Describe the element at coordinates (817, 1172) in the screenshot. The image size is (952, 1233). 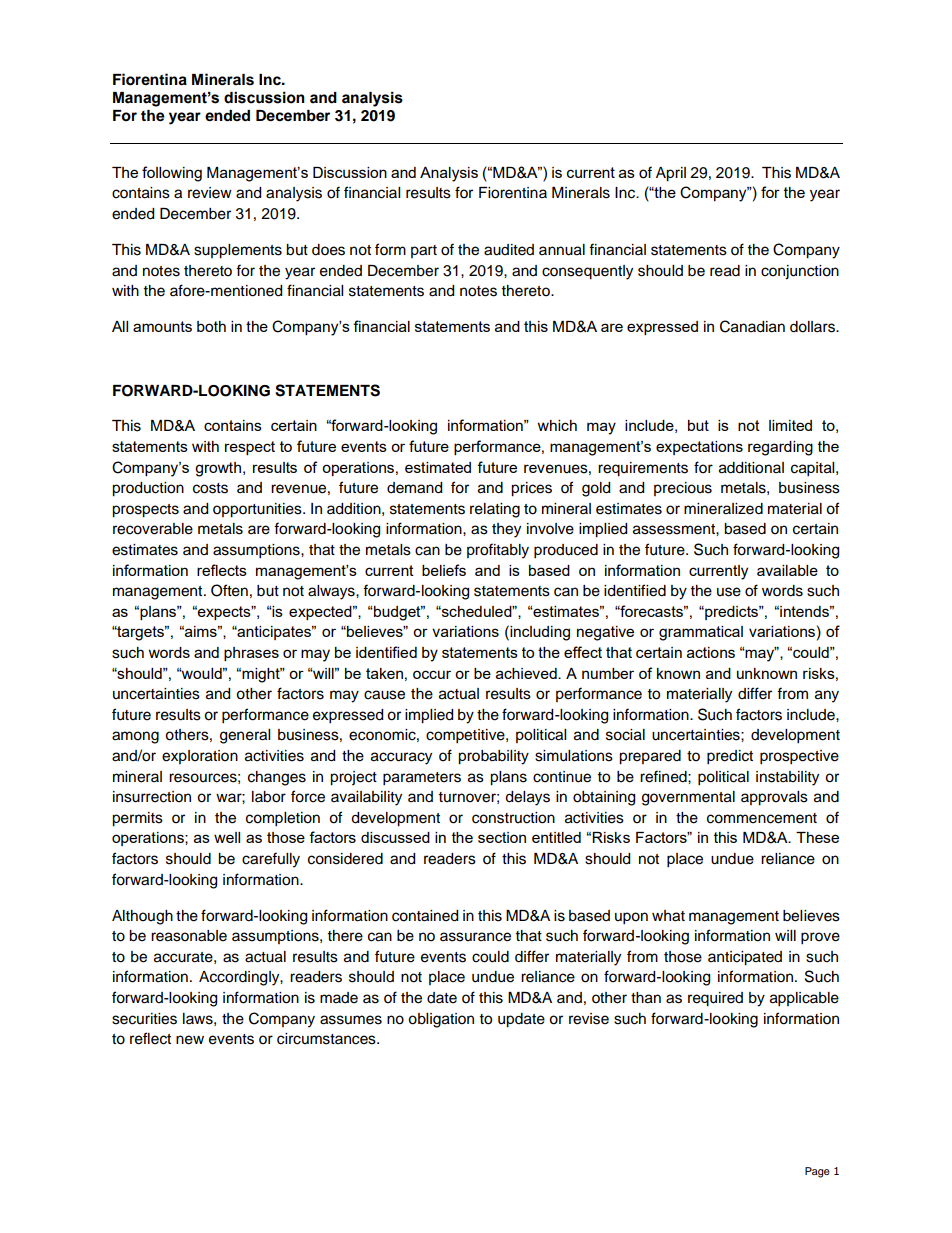
I see `Page` at that location.
